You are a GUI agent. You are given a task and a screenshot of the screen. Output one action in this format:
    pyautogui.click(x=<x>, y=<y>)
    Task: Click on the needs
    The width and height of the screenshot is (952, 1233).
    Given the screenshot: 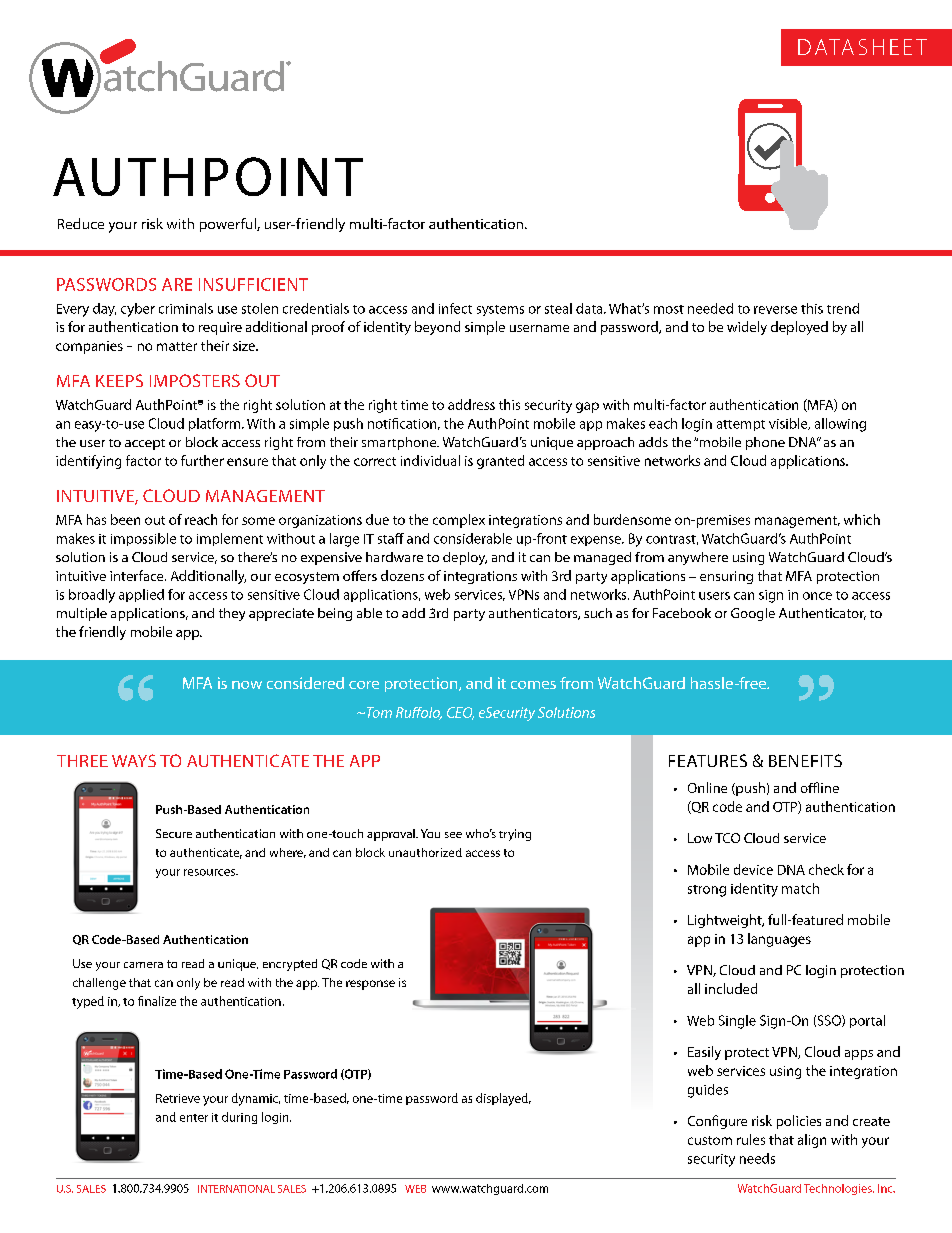 What is the action you would take?
    pyautogui.click(x=757, y=1158)
